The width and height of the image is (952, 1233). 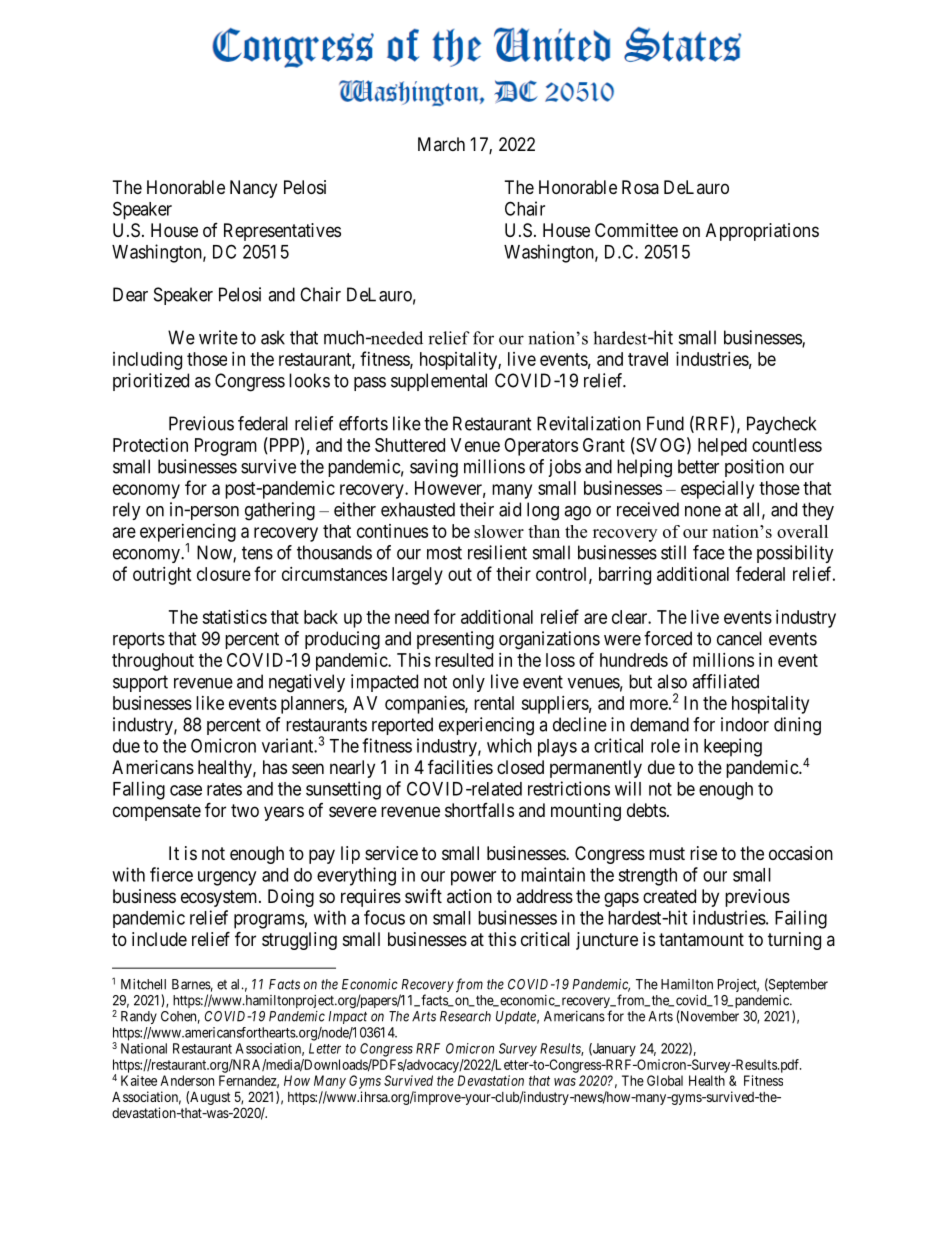 I want to click on March, so click(x=441, y=144).
